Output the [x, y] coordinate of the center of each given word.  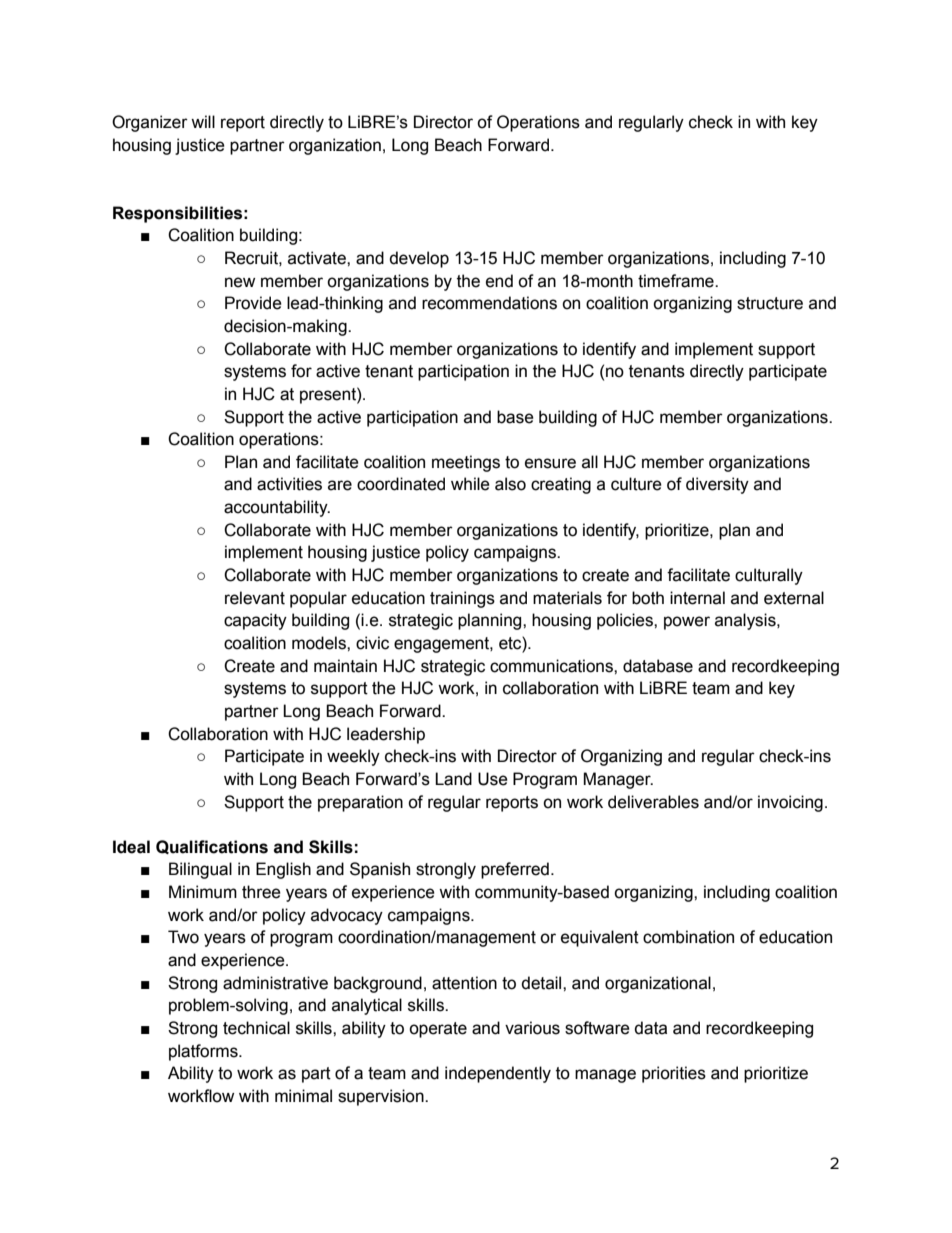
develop [419, 259]
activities [289, 484]
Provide [253, 303]
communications [552, 666]
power [687, 623]
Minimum [203, 892]
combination [688, 937]
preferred [515, 870]
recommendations [489, 303]
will [203, 121]
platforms [204, 1052]
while [470, 484]
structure [770, 303]
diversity [717, 485]
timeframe [677, 281]
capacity [255, 621]
